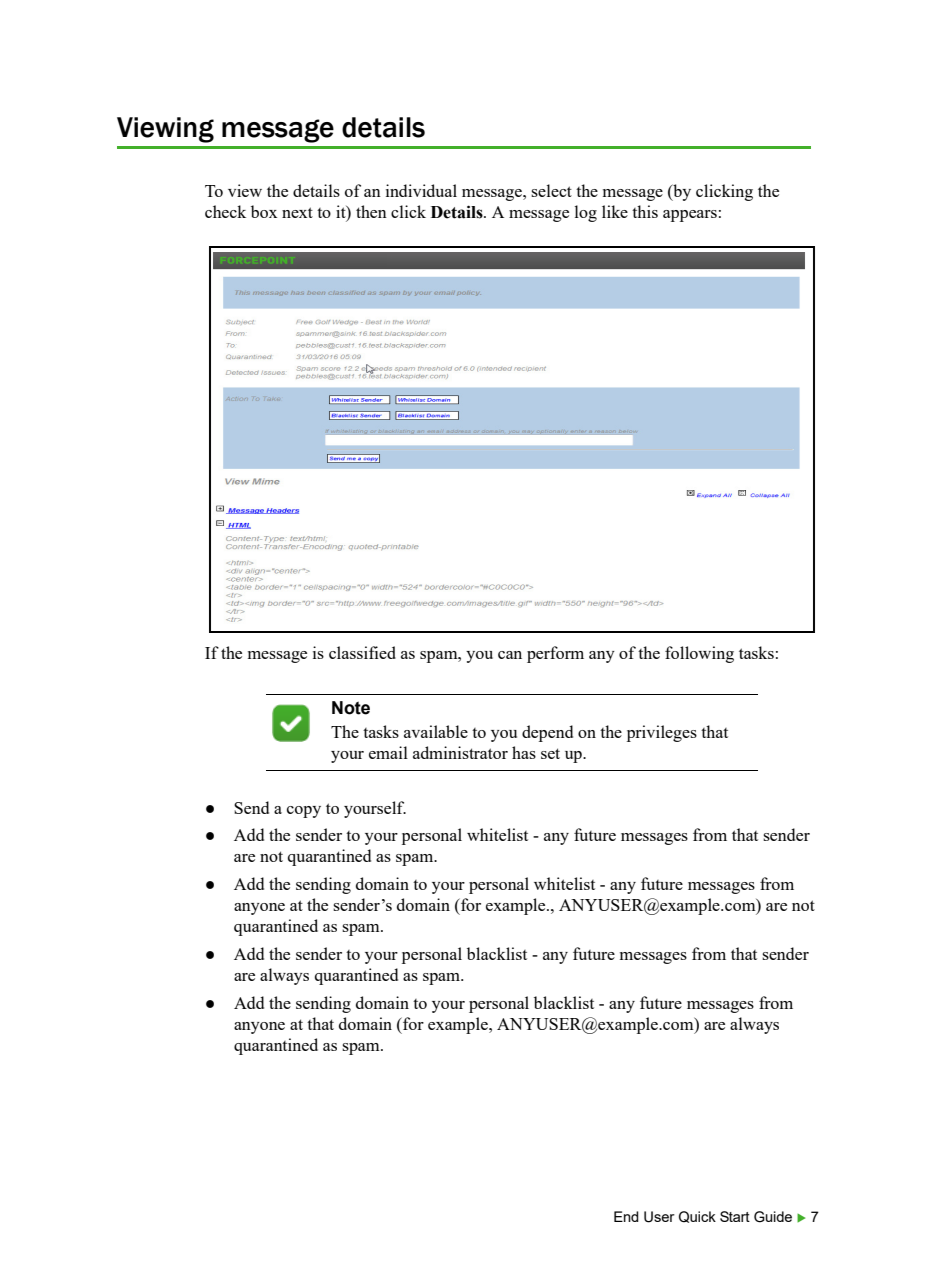 The height and width of the screenshot is (1288, 936). Describe the element at coordinates (304, 812) in the screenshot. I see `copy` at that location.
